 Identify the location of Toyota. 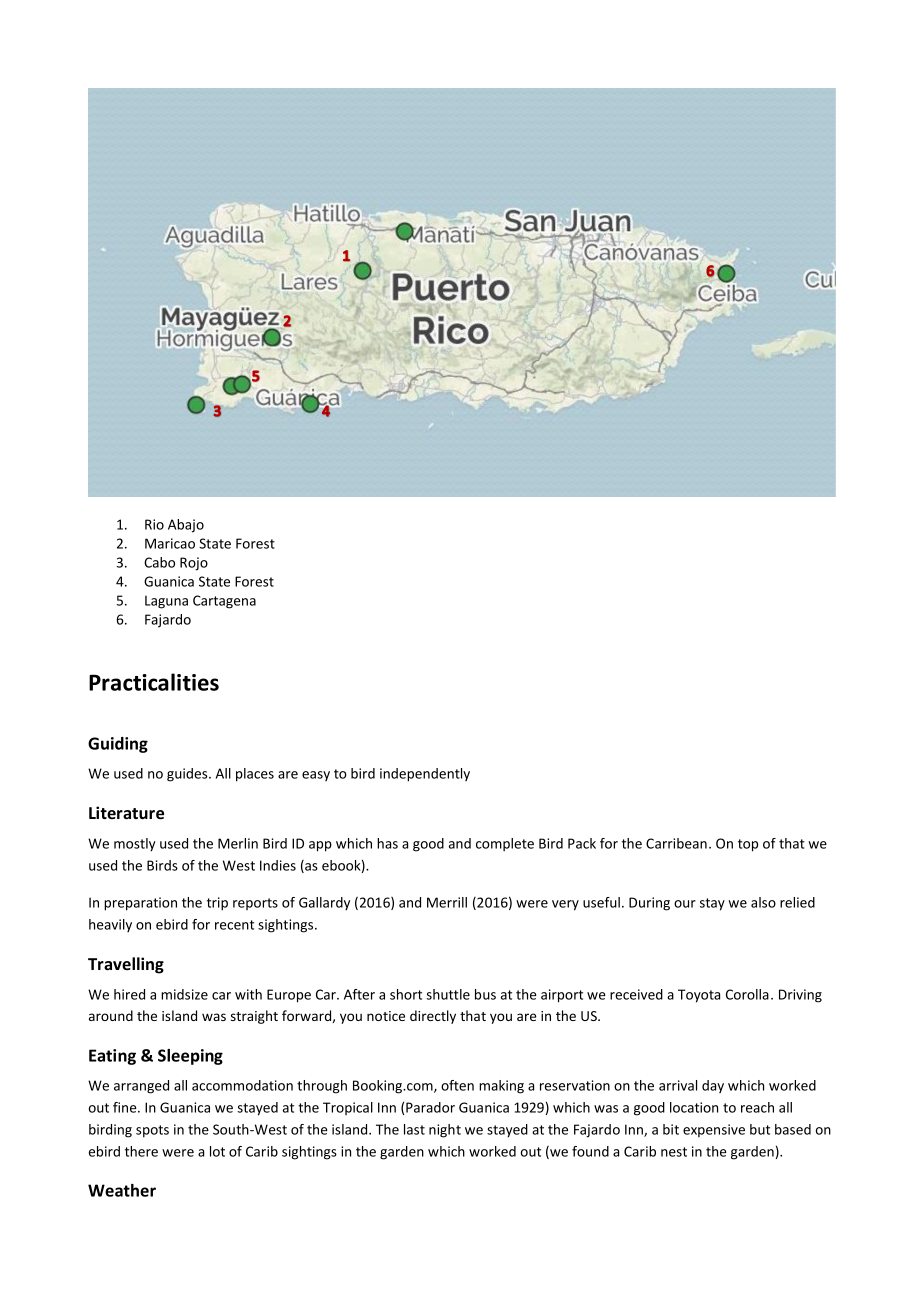
(699, 996).
